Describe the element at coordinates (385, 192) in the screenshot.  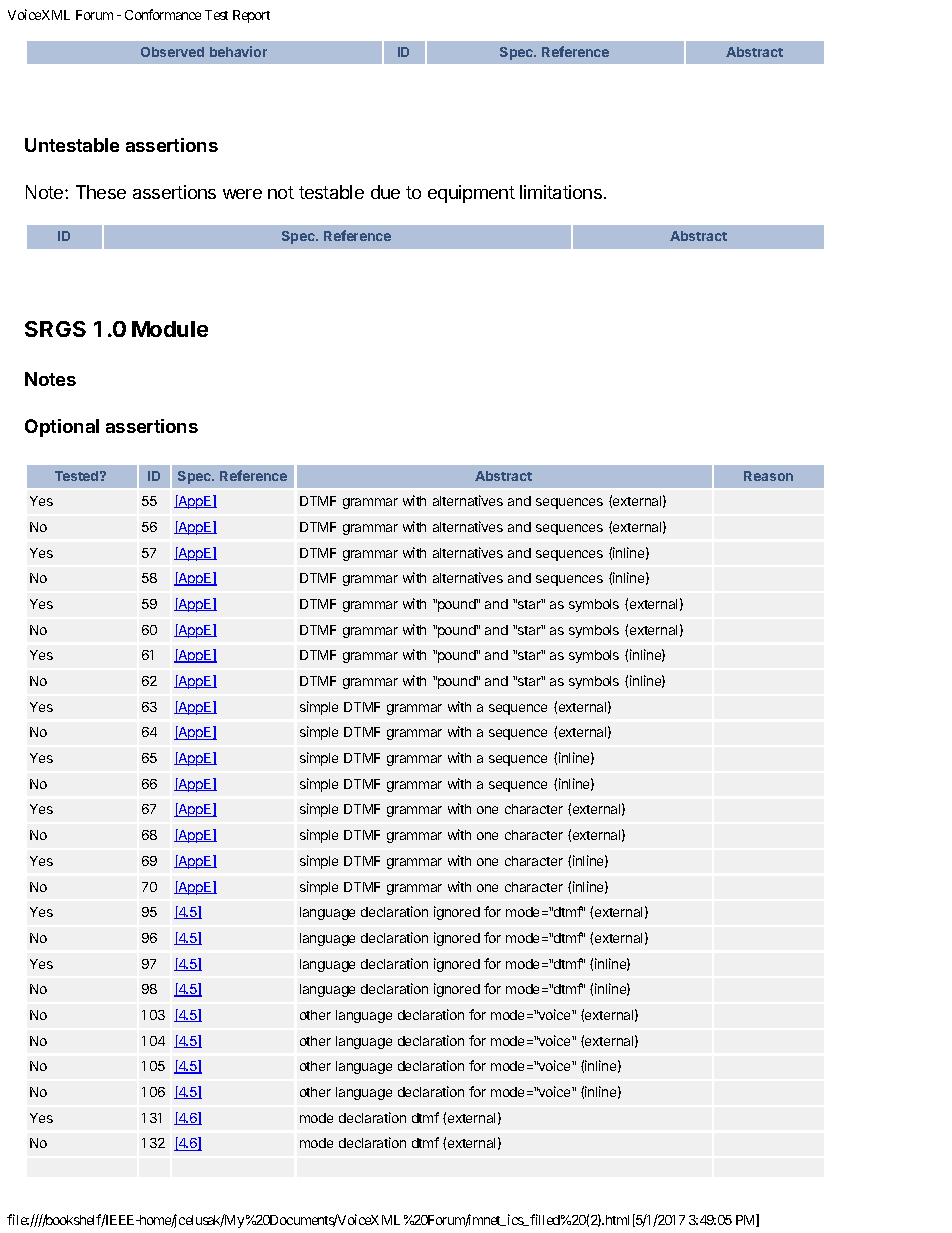
I see `due` at that location.
